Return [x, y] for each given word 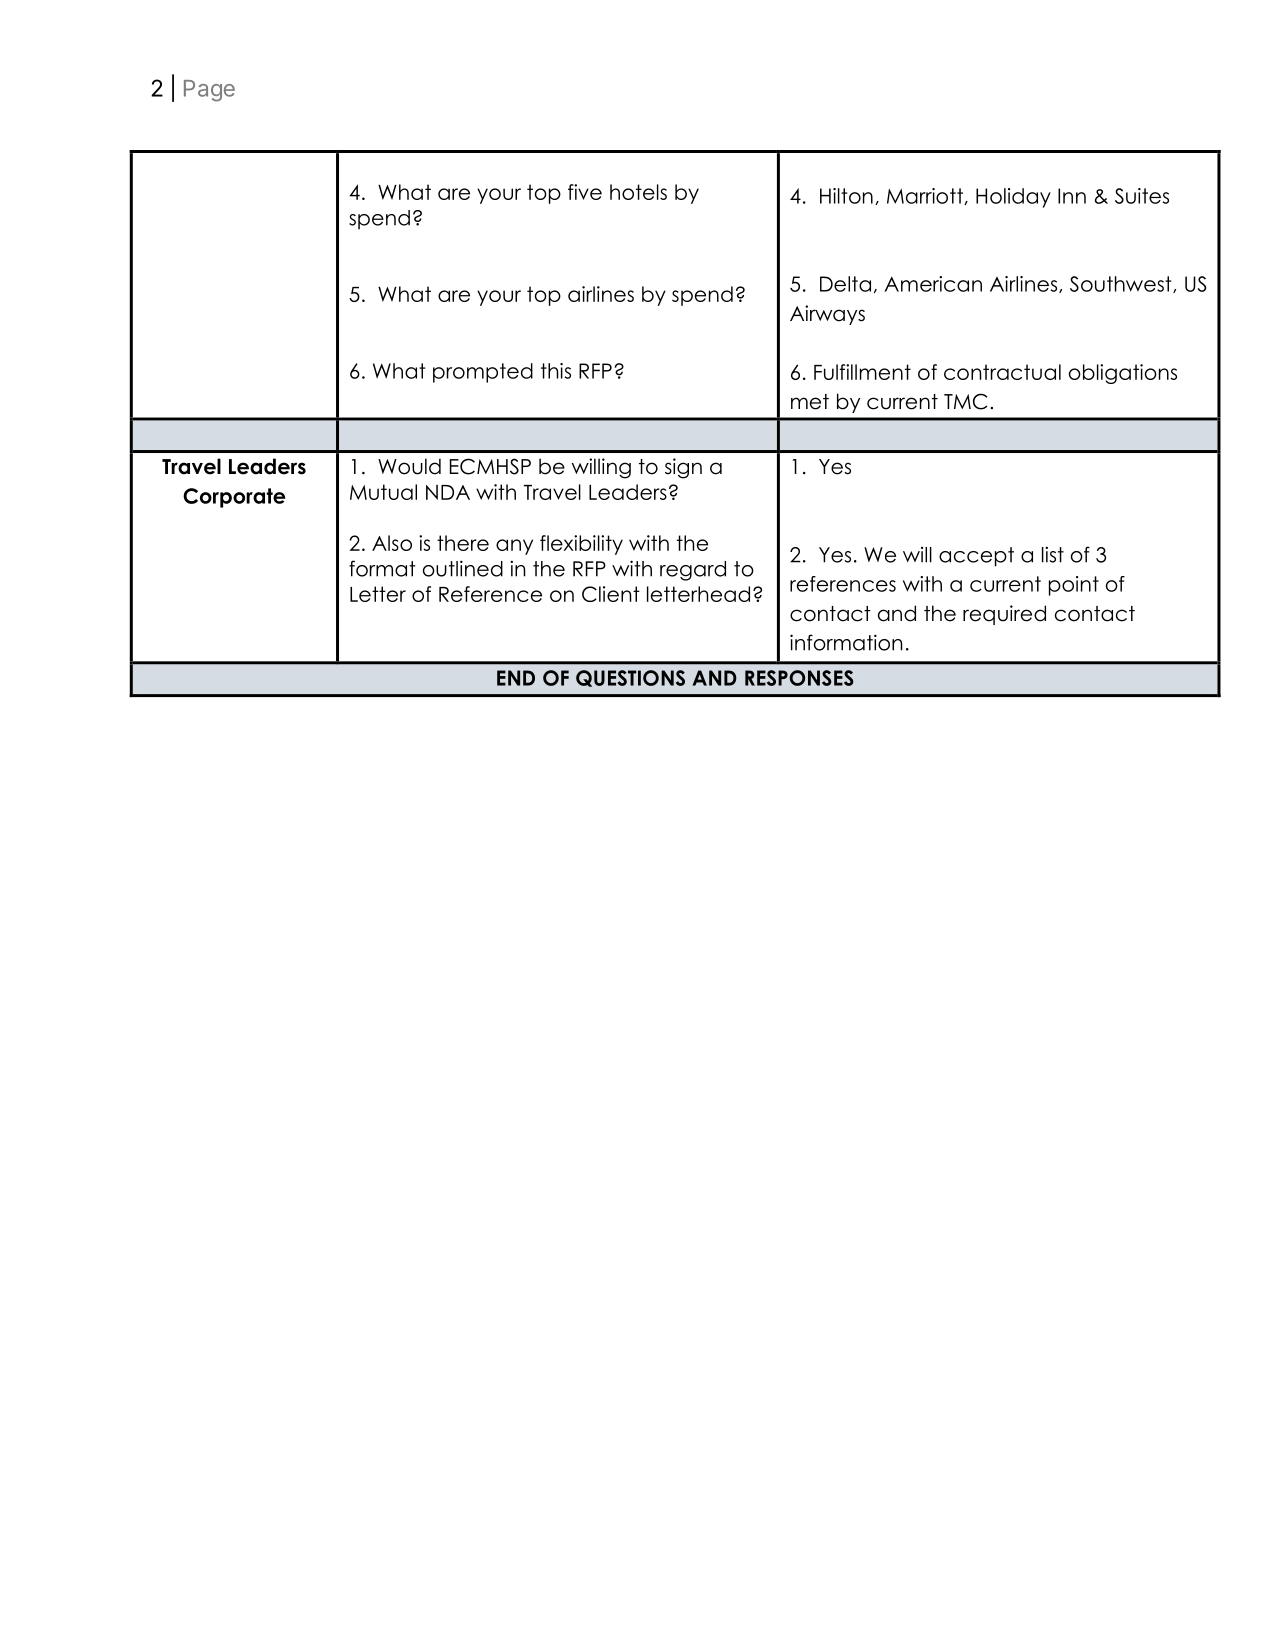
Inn [1072, 196]
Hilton [846, 196]
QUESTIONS [630, 678]
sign [683, 468]
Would [409, 466]
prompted [483, 373]
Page [209, 91]
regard [693, 571]
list [1053, 554]
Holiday [1013, 198]
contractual [1002, 372]
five [585, 192]
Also [392, 543]
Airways [827, 315]
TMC [965, 401]
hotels [638, 192]
